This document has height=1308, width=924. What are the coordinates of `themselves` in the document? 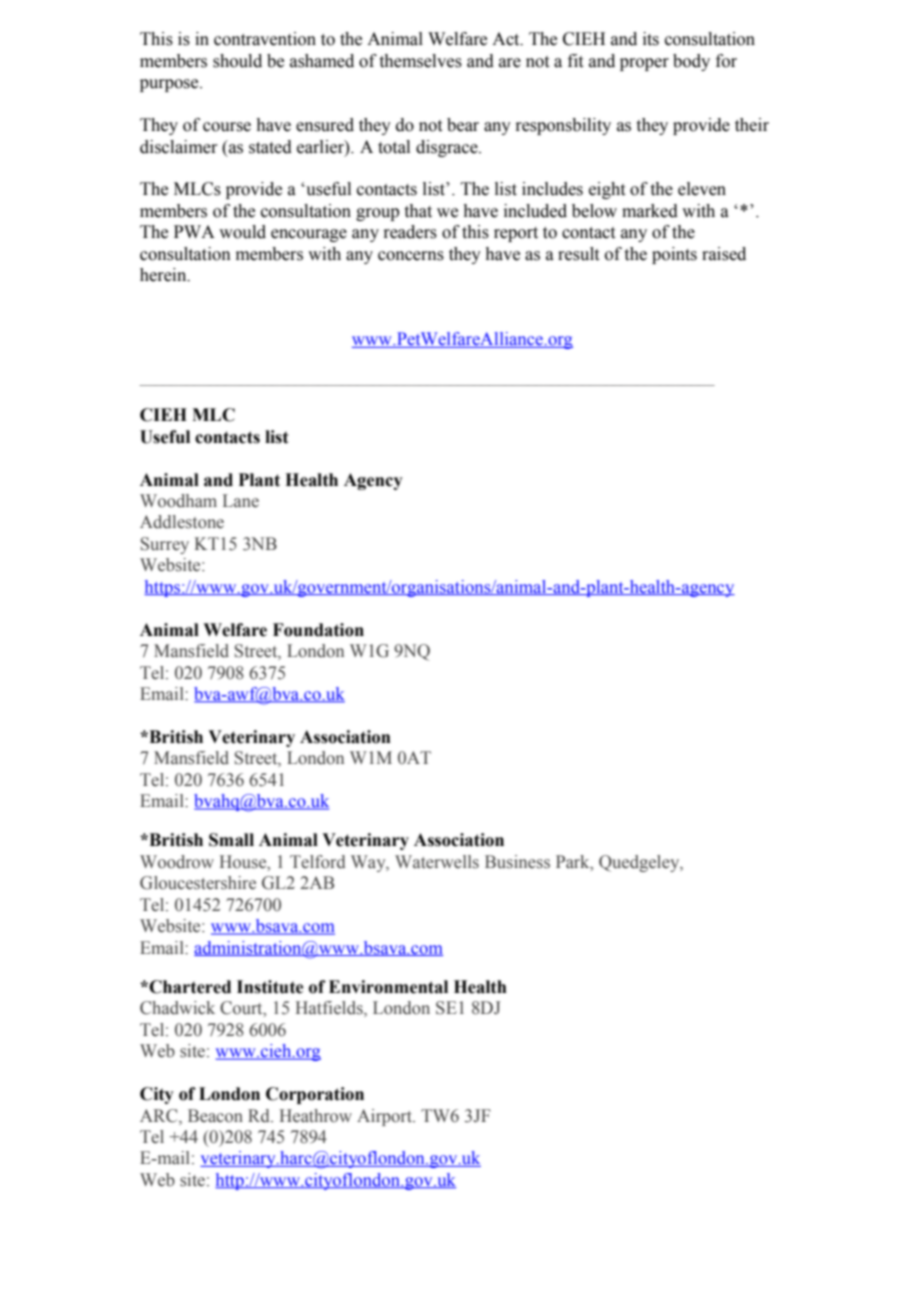 It's located at (421, 61).
